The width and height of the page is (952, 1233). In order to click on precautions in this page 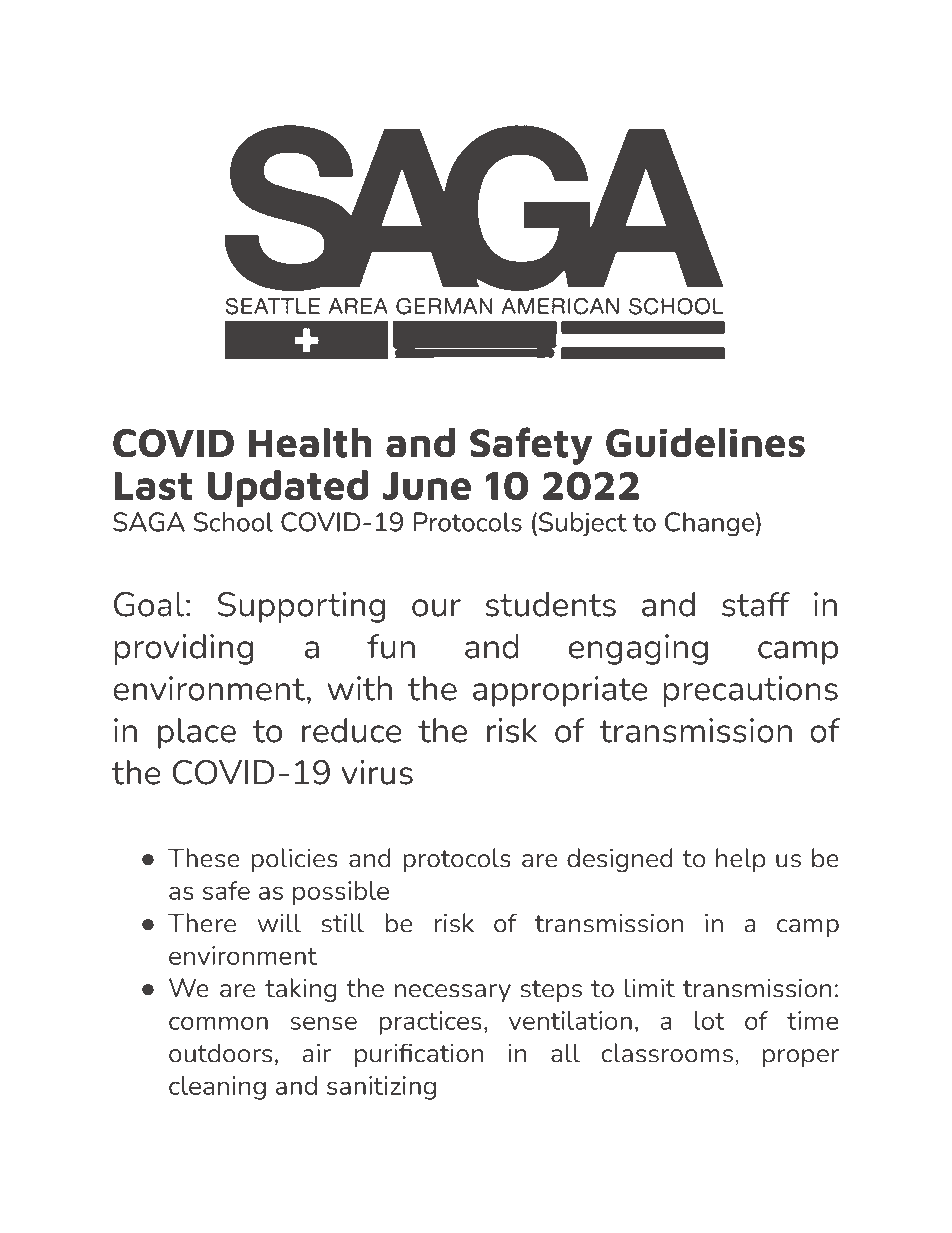, I will do `click(750, 691)`.
